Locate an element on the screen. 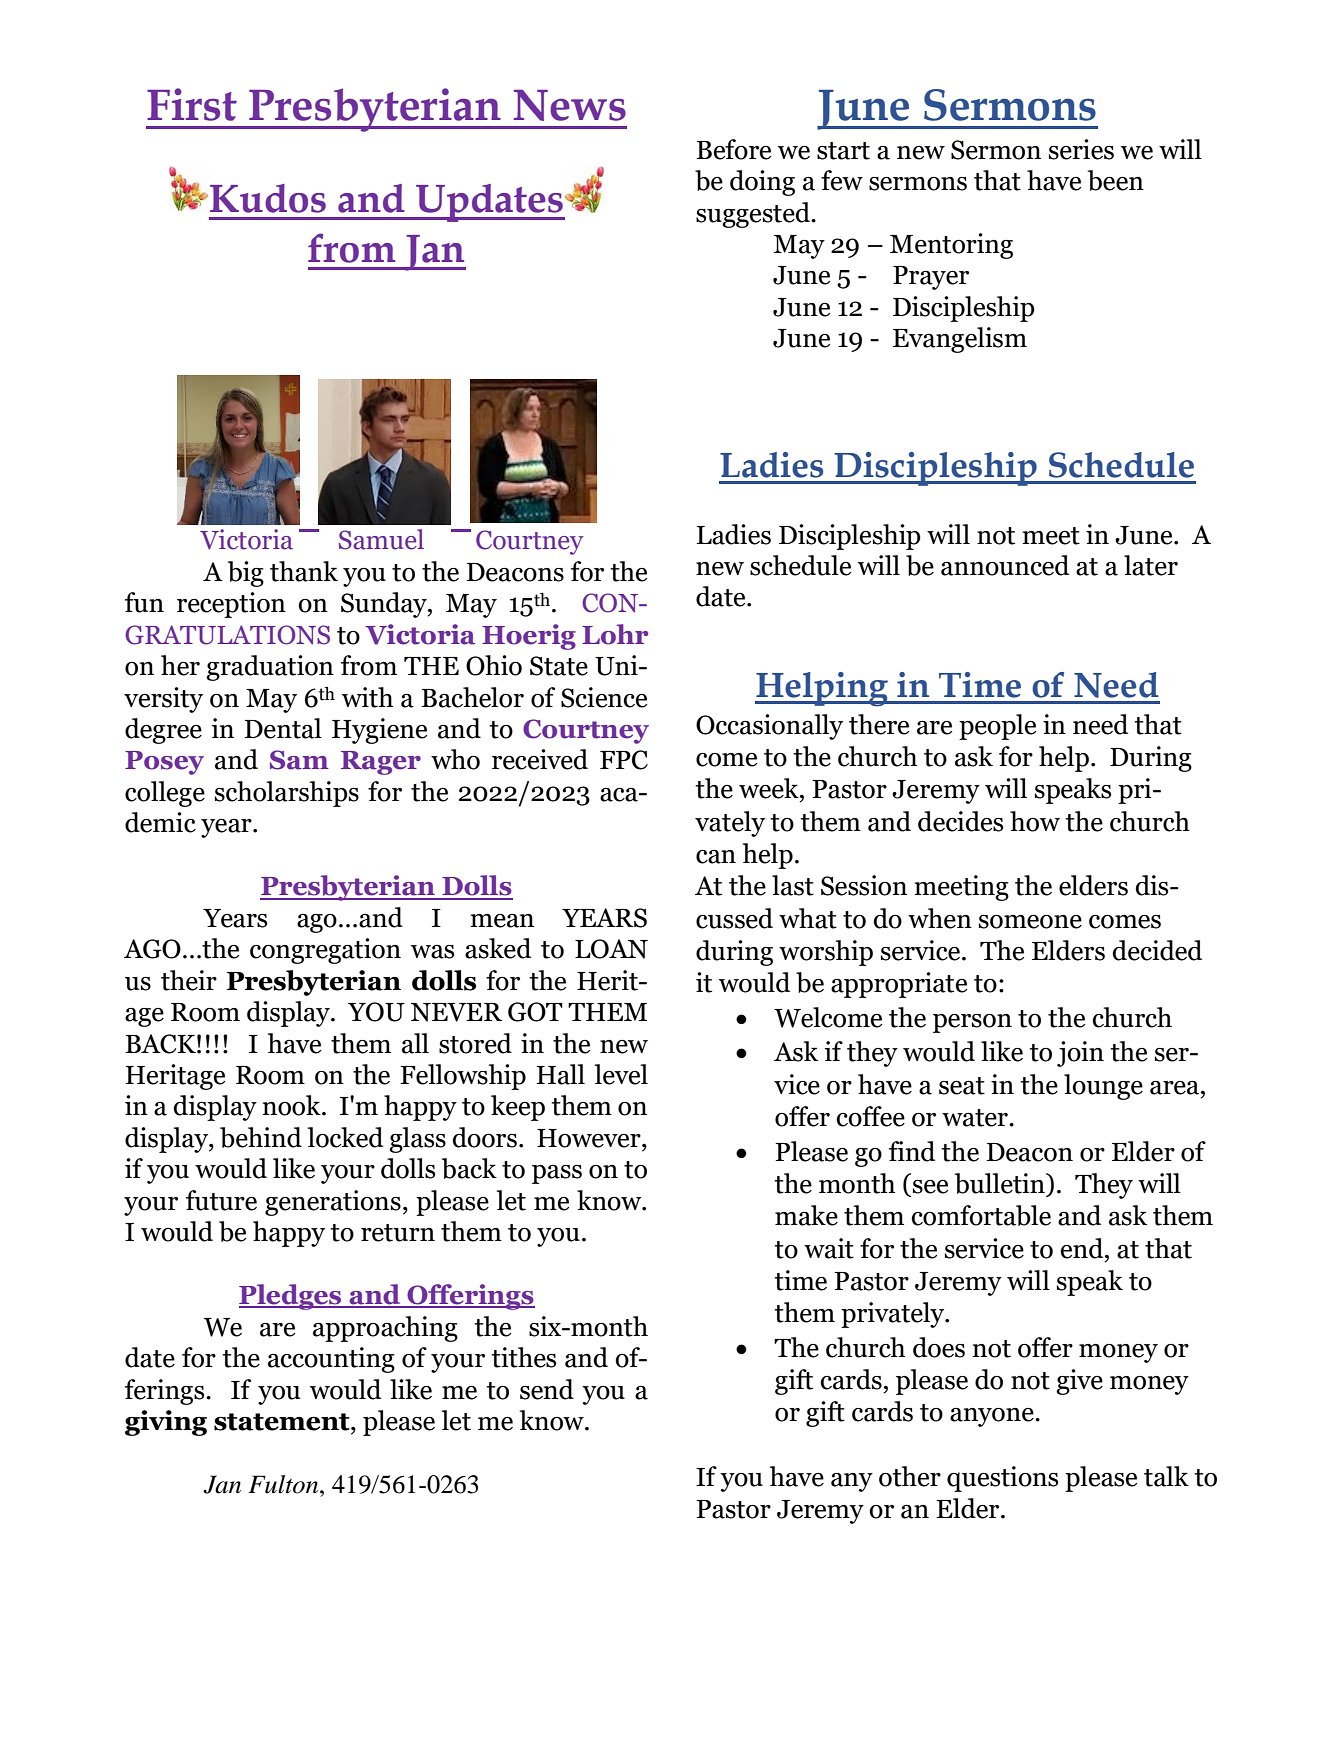 The width and height of the screenshot is (1344, 1739). decides is located at coordinates (960, 821).
